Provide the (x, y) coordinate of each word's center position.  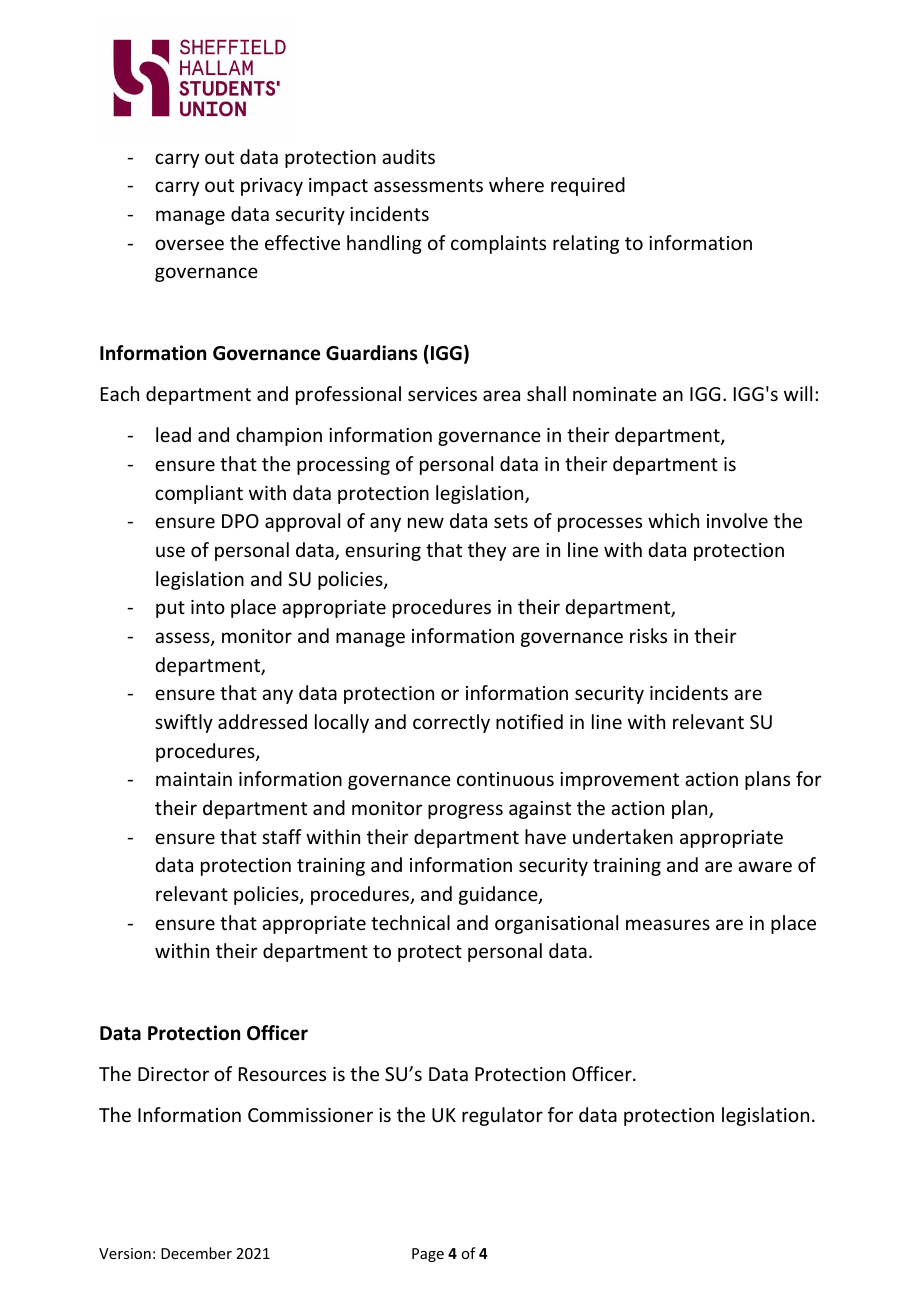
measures (668, 924)
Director (173, 1074)
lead (173, 434)
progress (465, 811)
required (588, 186)
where (516, 184)
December (196, 1253)
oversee (189, 244)
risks (648, 635)
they (487, 551)
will (798, 393)
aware (765, 866)
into (208, 607)
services (442, 394)
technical (410, 922)
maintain (194, 779)
